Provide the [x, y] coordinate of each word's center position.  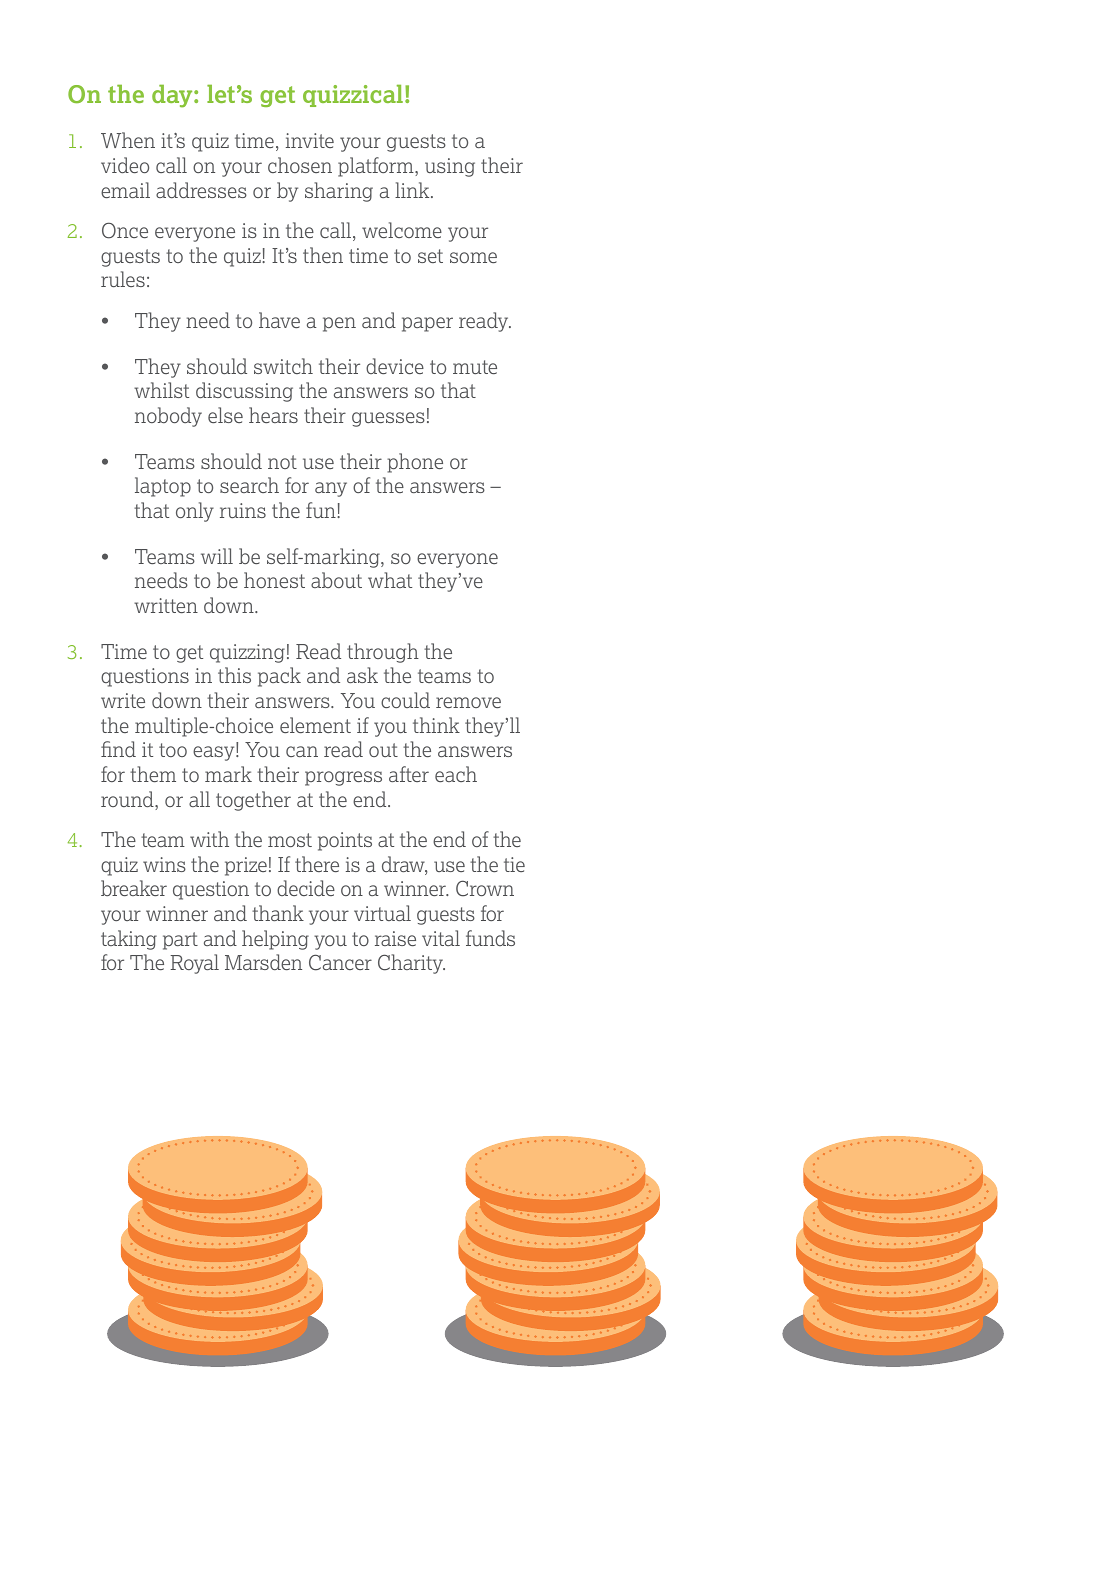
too [173, 750]
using [450, 167]
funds [490, 938]
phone [415, 463]
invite [310, 140]
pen [339, 324]
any [331, 489]
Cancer [340, 962]
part [180, 941]
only [195, 512]
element [315, 725]
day [173, 96]
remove [468, 702]
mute [475, 367]
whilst [161, 390]
